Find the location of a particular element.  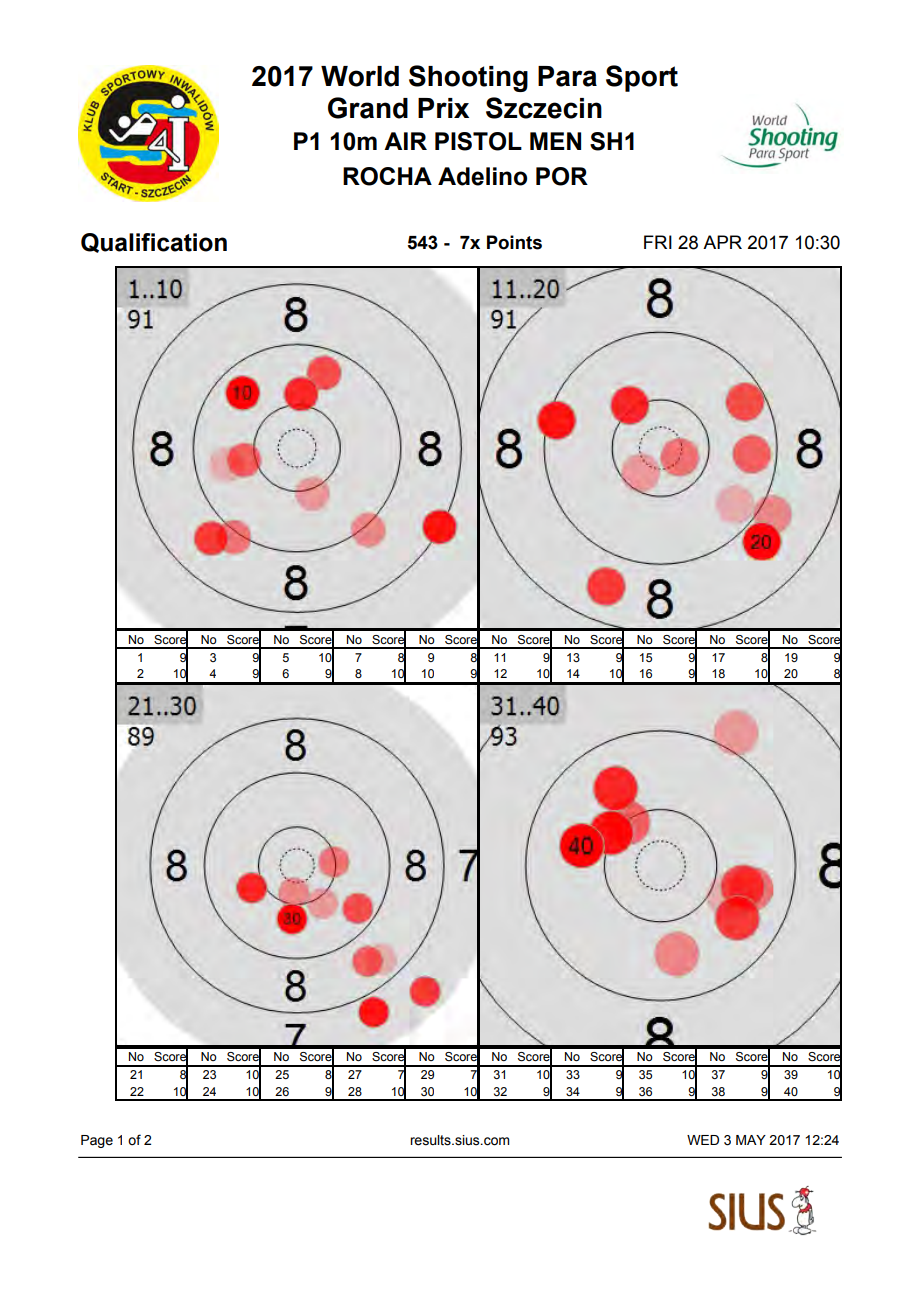

Page is located at coordinates (97, 1141).
